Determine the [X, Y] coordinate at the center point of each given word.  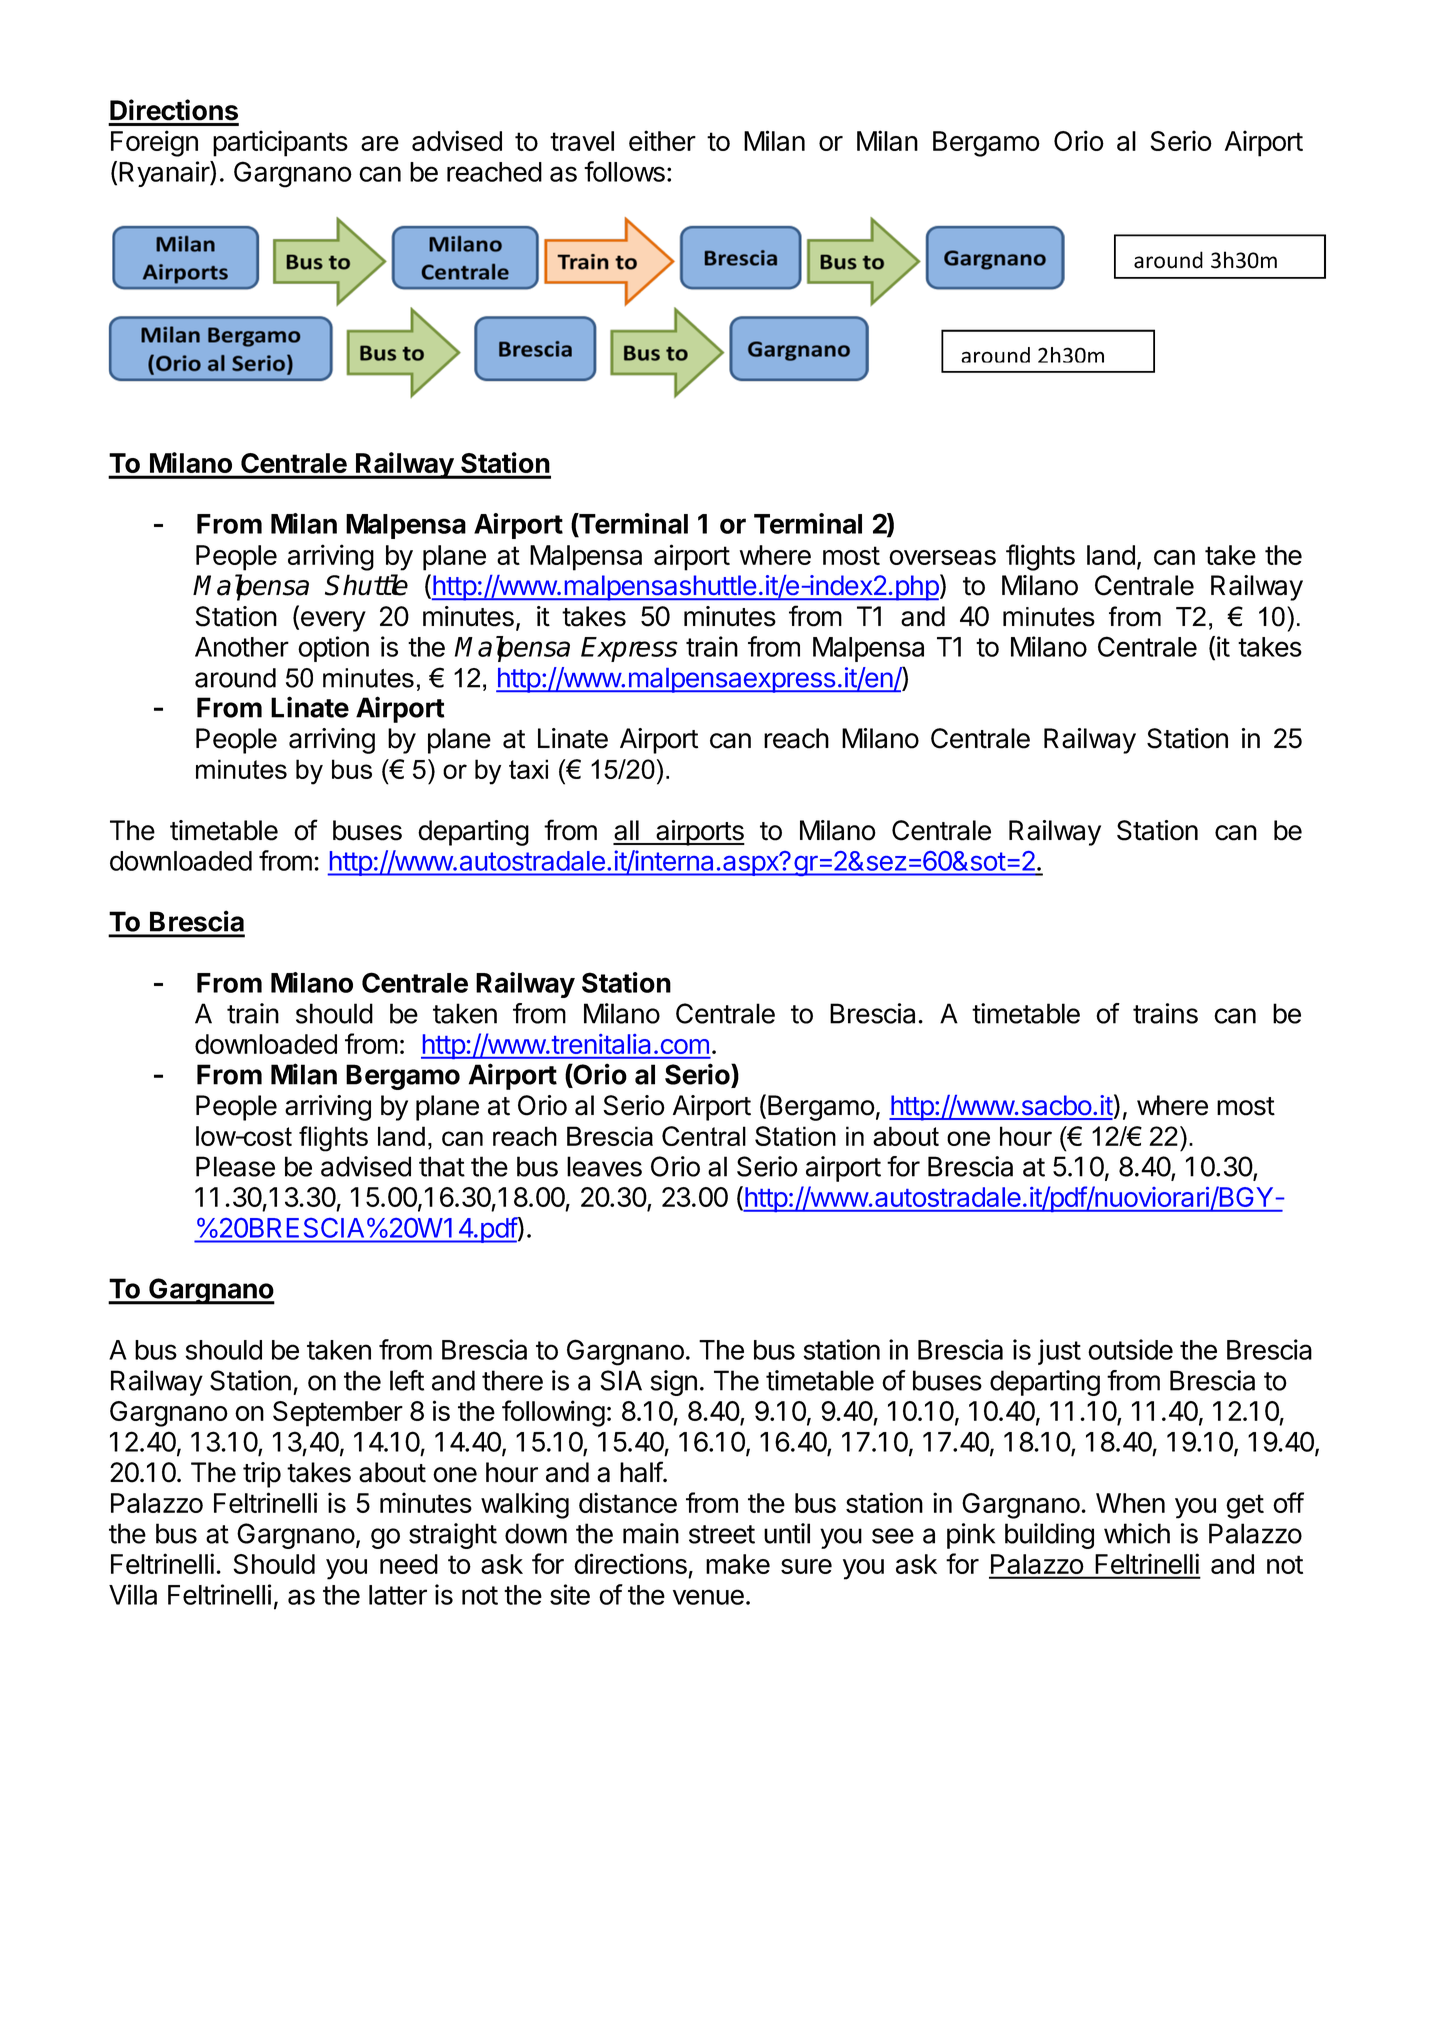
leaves [604, 1166]
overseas [942, 557]
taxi [528, 769]
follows [624, 171]
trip [262, 1475]
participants [280, 143]
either [662, 140]
